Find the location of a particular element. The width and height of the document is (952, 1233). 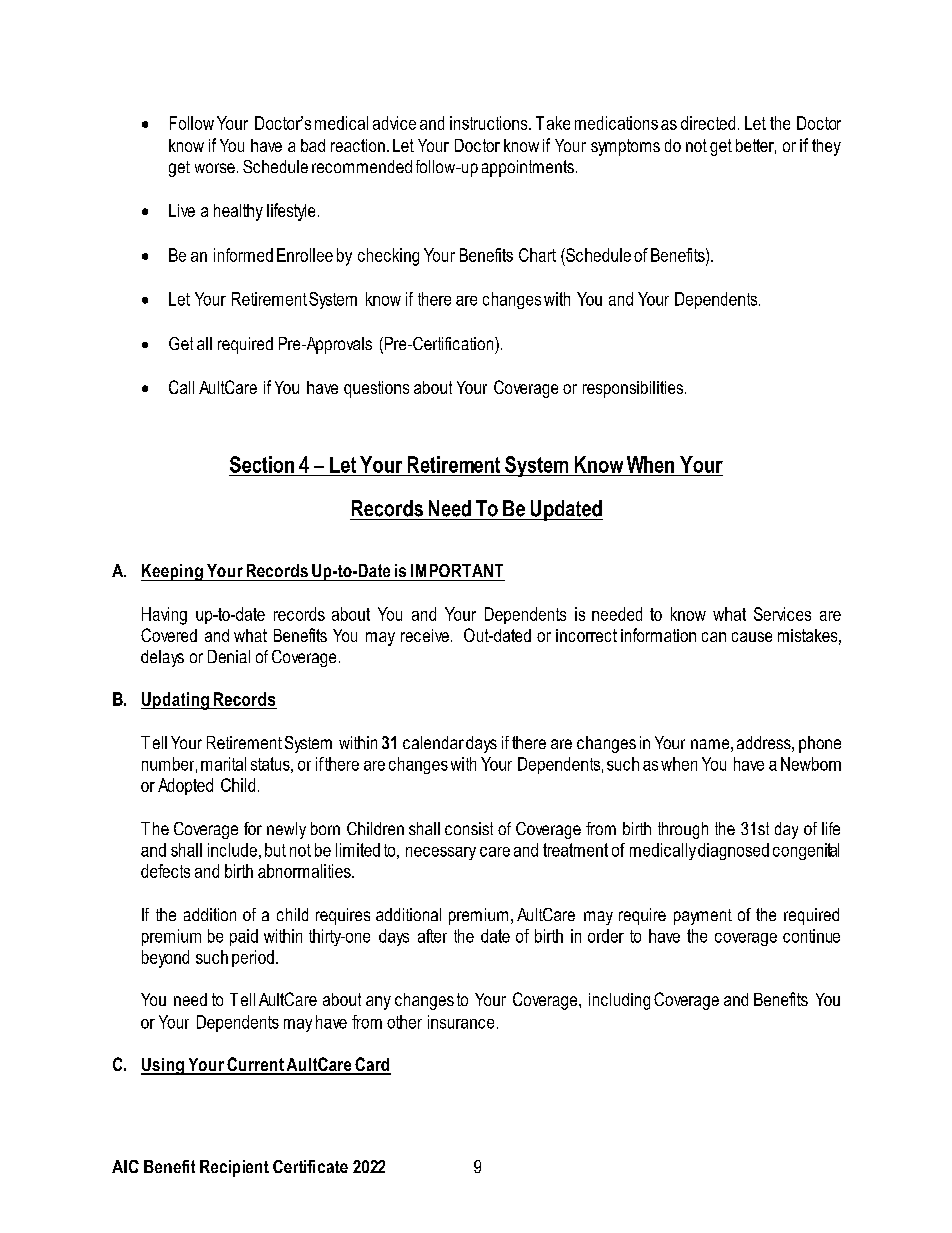

insurance is located at coordinates (461, 1022).
